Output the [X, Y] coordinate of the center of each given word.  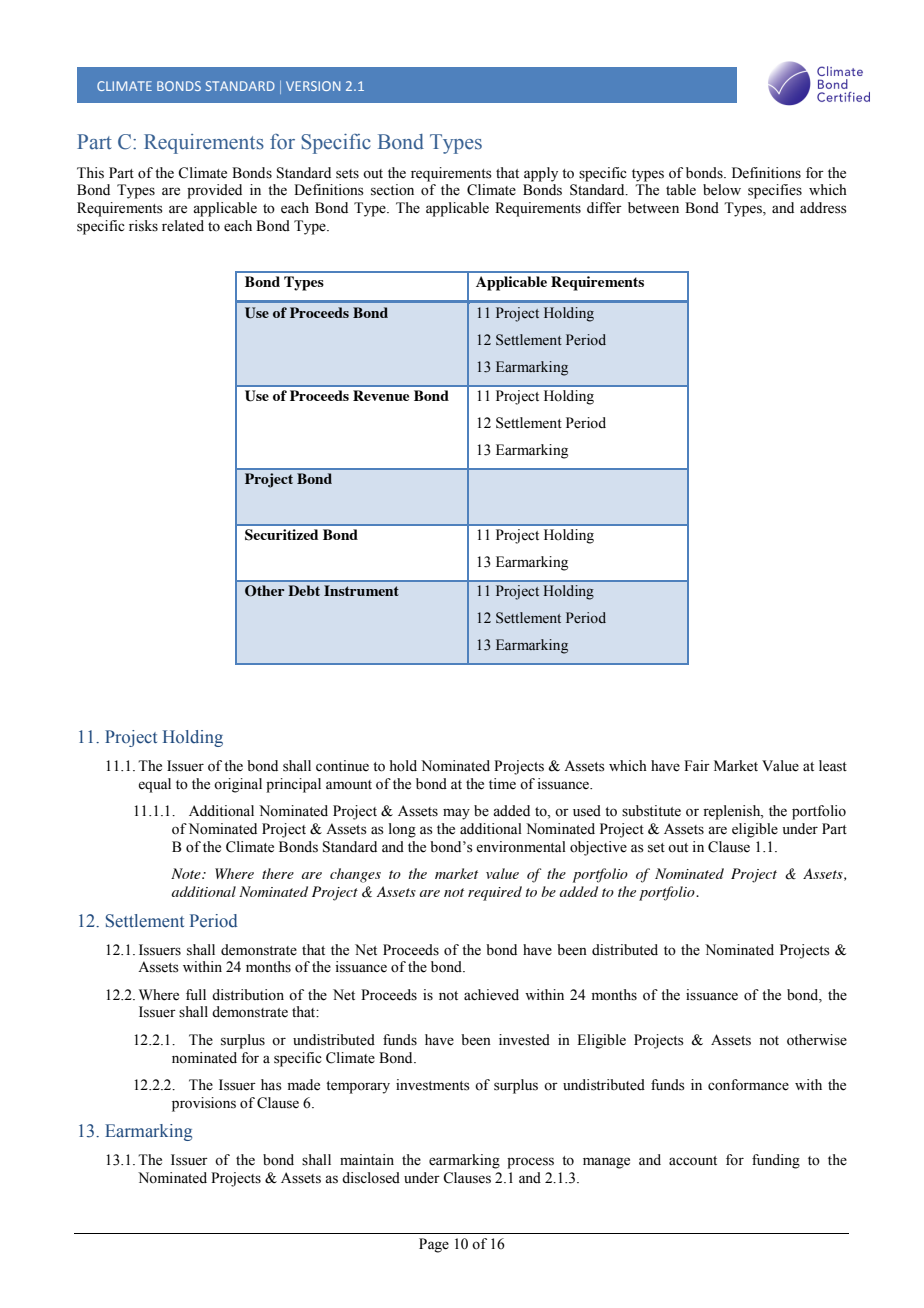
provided [214, 191]
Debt [304, 590]
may [456, 814]
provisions [204, 1104]
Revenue [381, 395]
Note [187, 873]
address [823, 208]
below [722, 190]
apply [541, 174]
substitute [651, 811]
